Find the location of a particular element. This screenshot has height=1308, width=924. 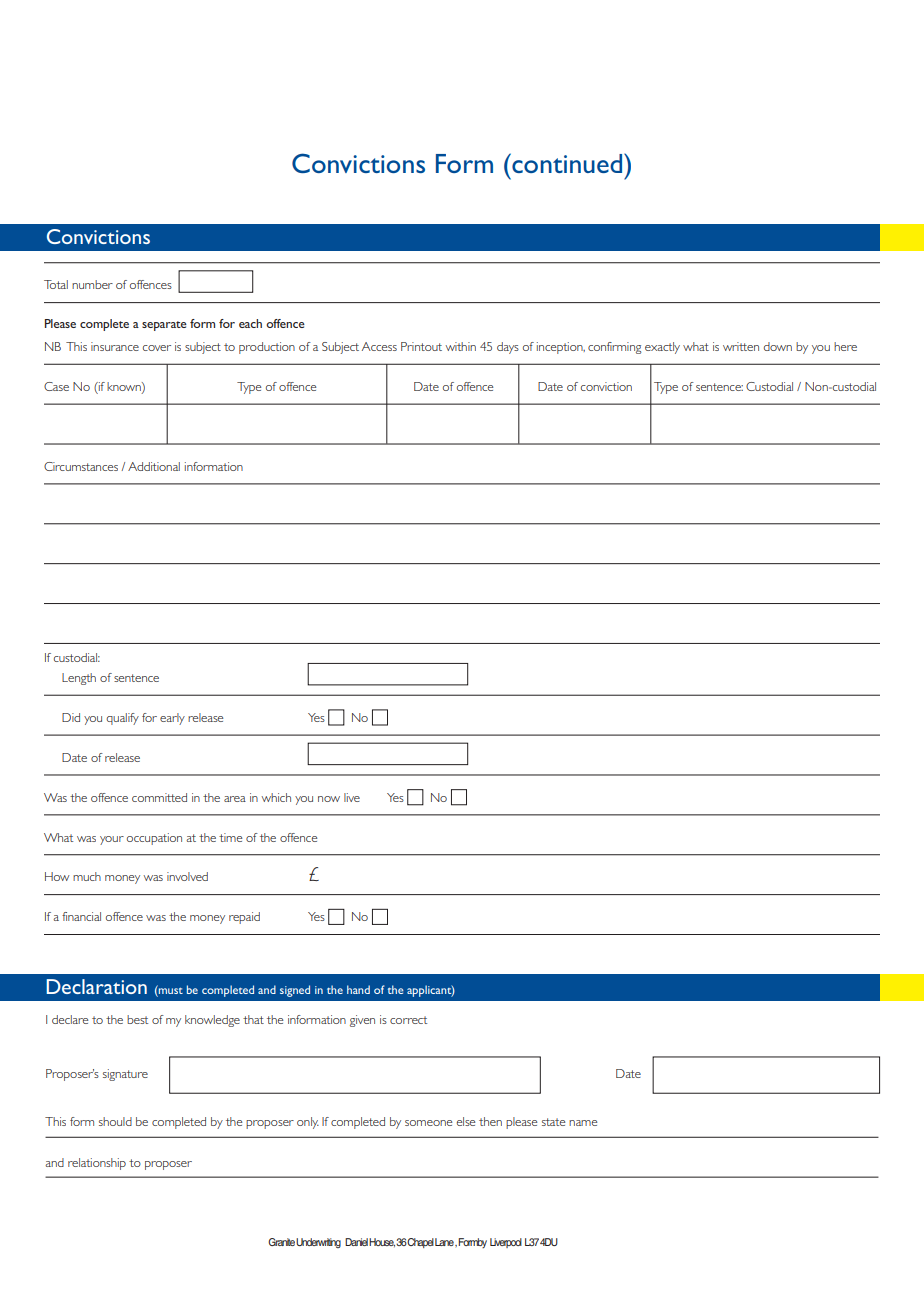

continued is located at coordinates (567, 163).
